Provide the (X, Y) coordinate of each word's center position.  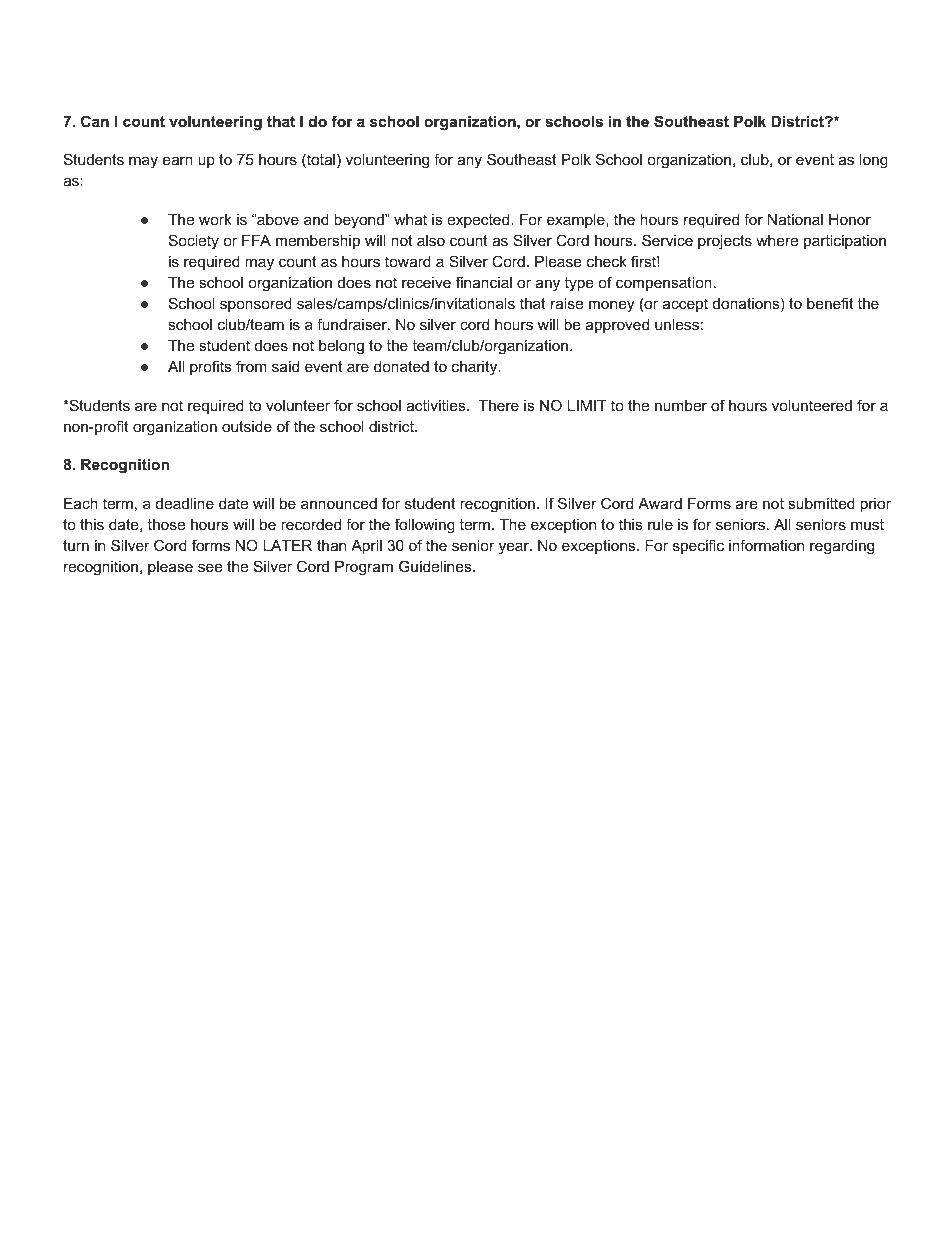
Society (194, 242)
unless (677, 324)
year (515, 548)
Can (95, 121)
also (431, 240)
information (766, 545)
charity (476, 368)
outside (247, 426)
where (777, 240)
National (795, 219)
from (251, 366)
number (681, 405)
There (499, 405)
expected (479, 221)
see (210, 567)
